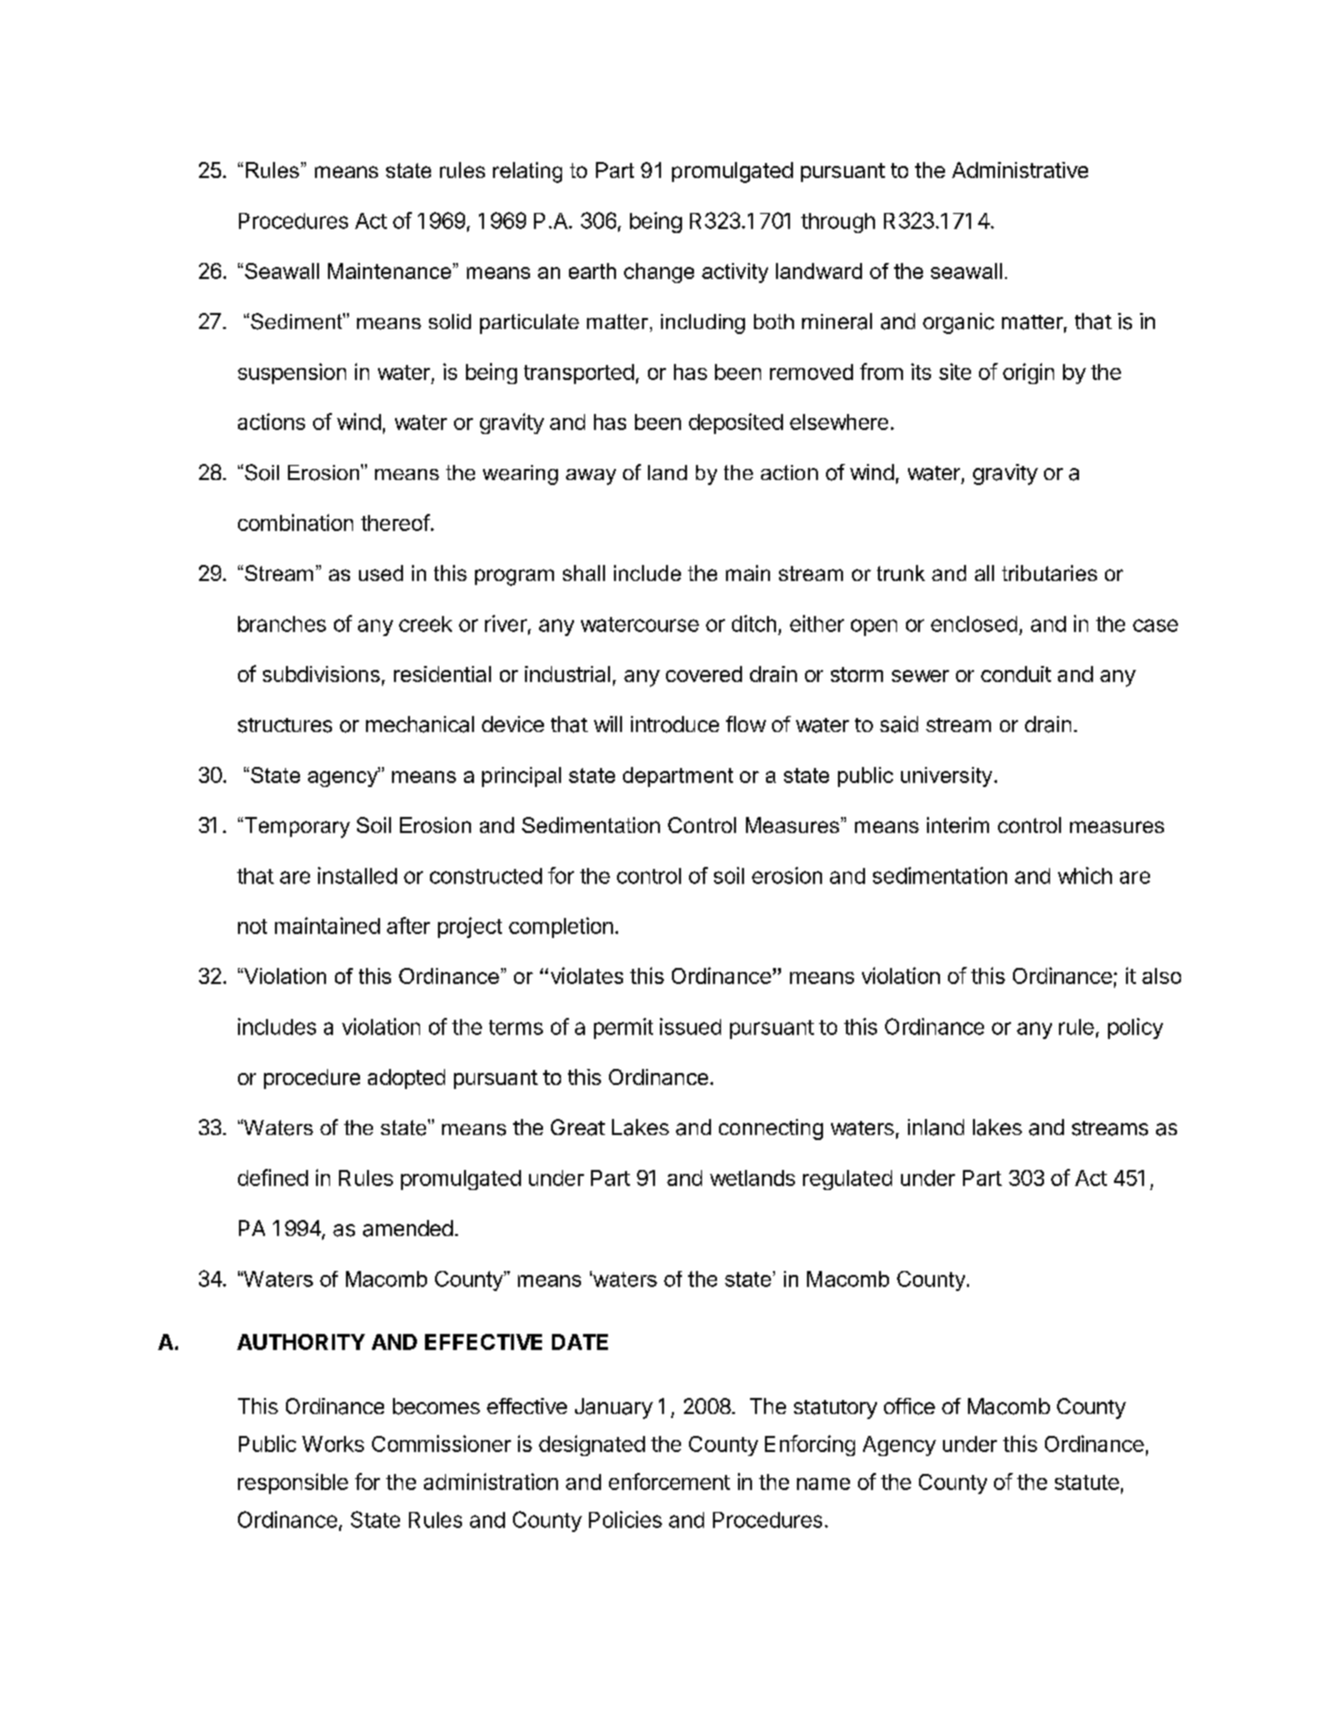 Image resolution: width=1341 pixels, height=1735 pixels. Describe the element at coordinates (690, 1026) in the document. I see `issued` at that location.
